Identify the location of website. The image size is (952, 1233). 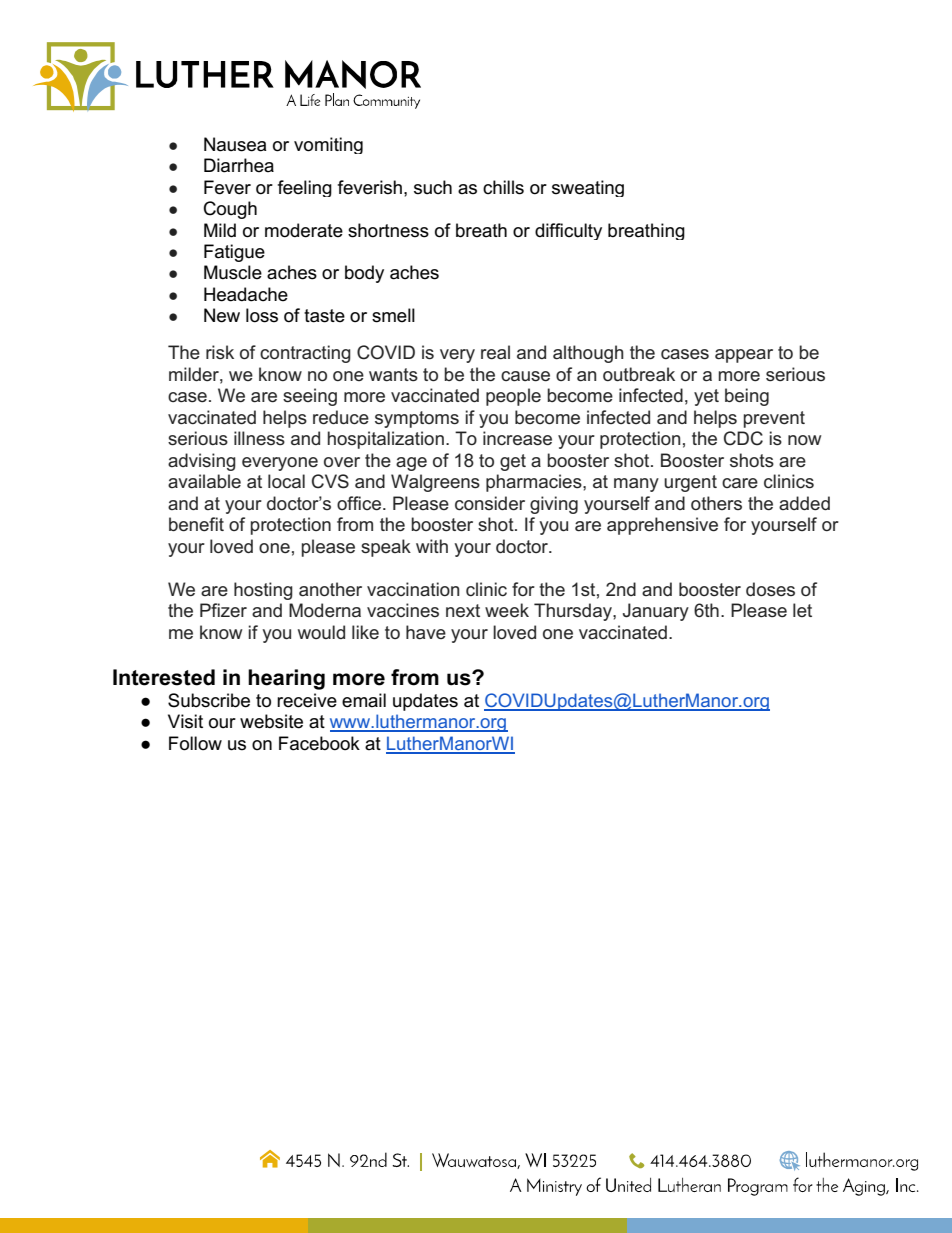
(271, 721).
